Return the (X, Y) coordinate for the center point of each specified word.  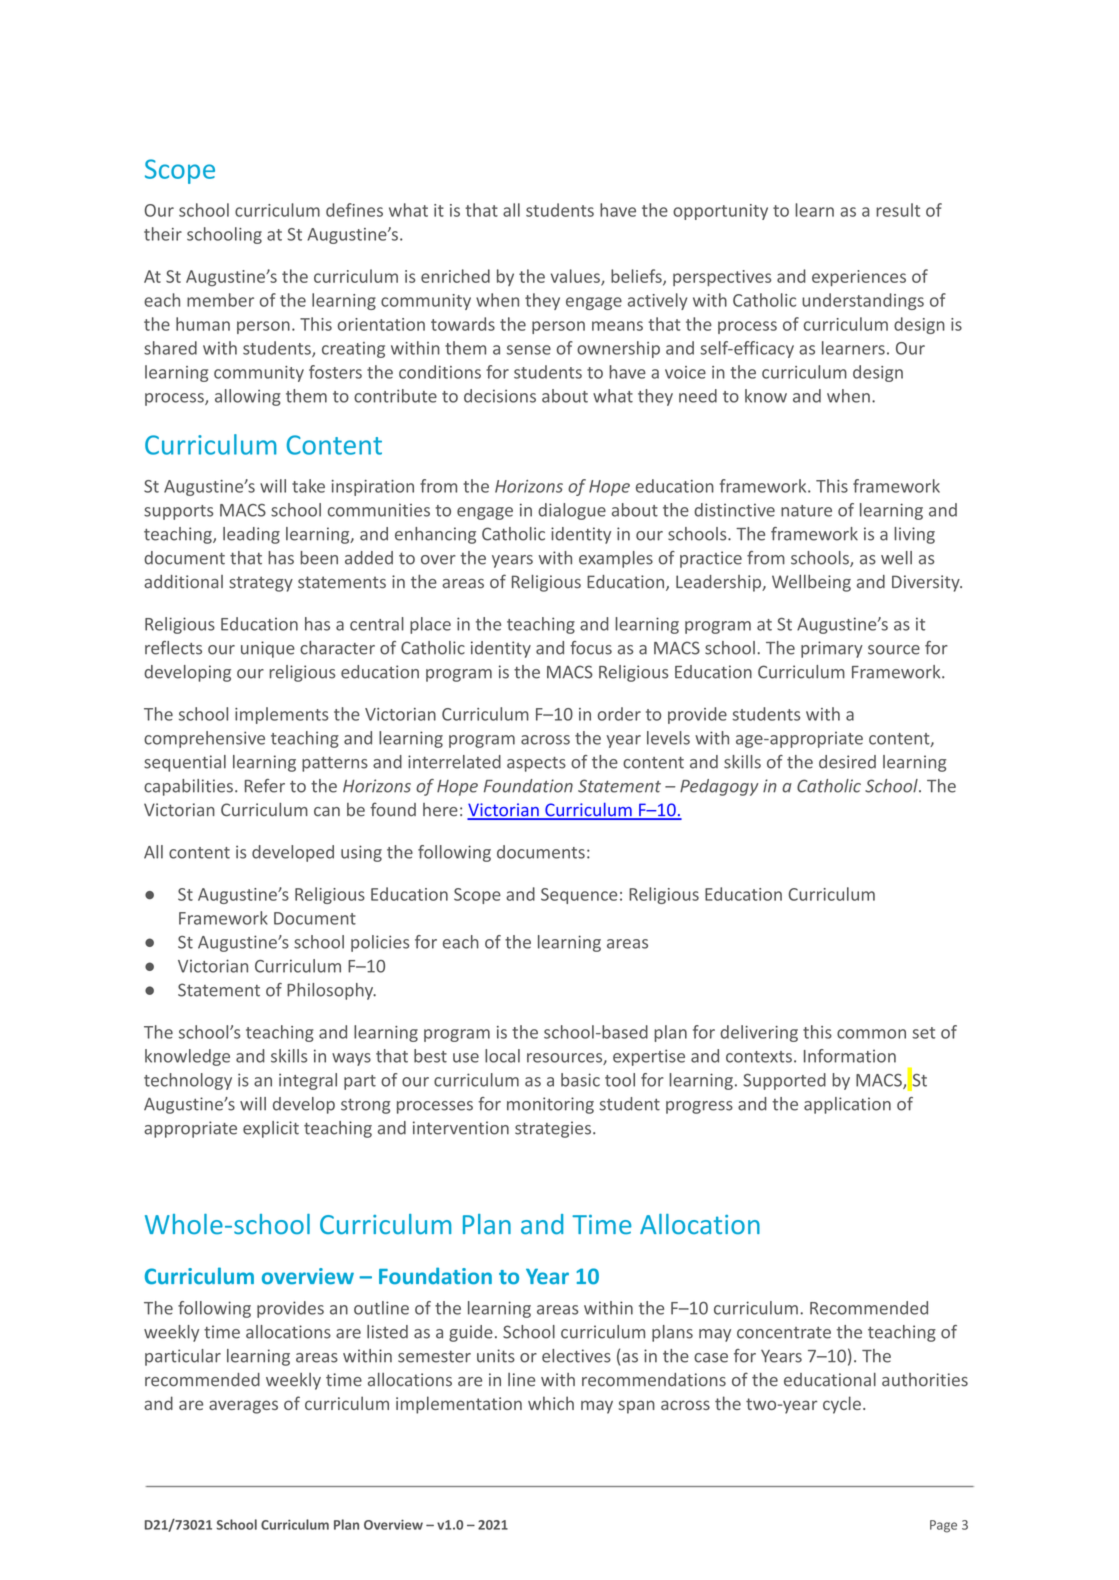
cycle (842, 1405)
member (220, 300)
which (551, 1403)
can (327, 812)
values (576, 277)
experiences (859, 278)
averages (243, 1407)
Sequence (579, 896)
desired (847, 762)
